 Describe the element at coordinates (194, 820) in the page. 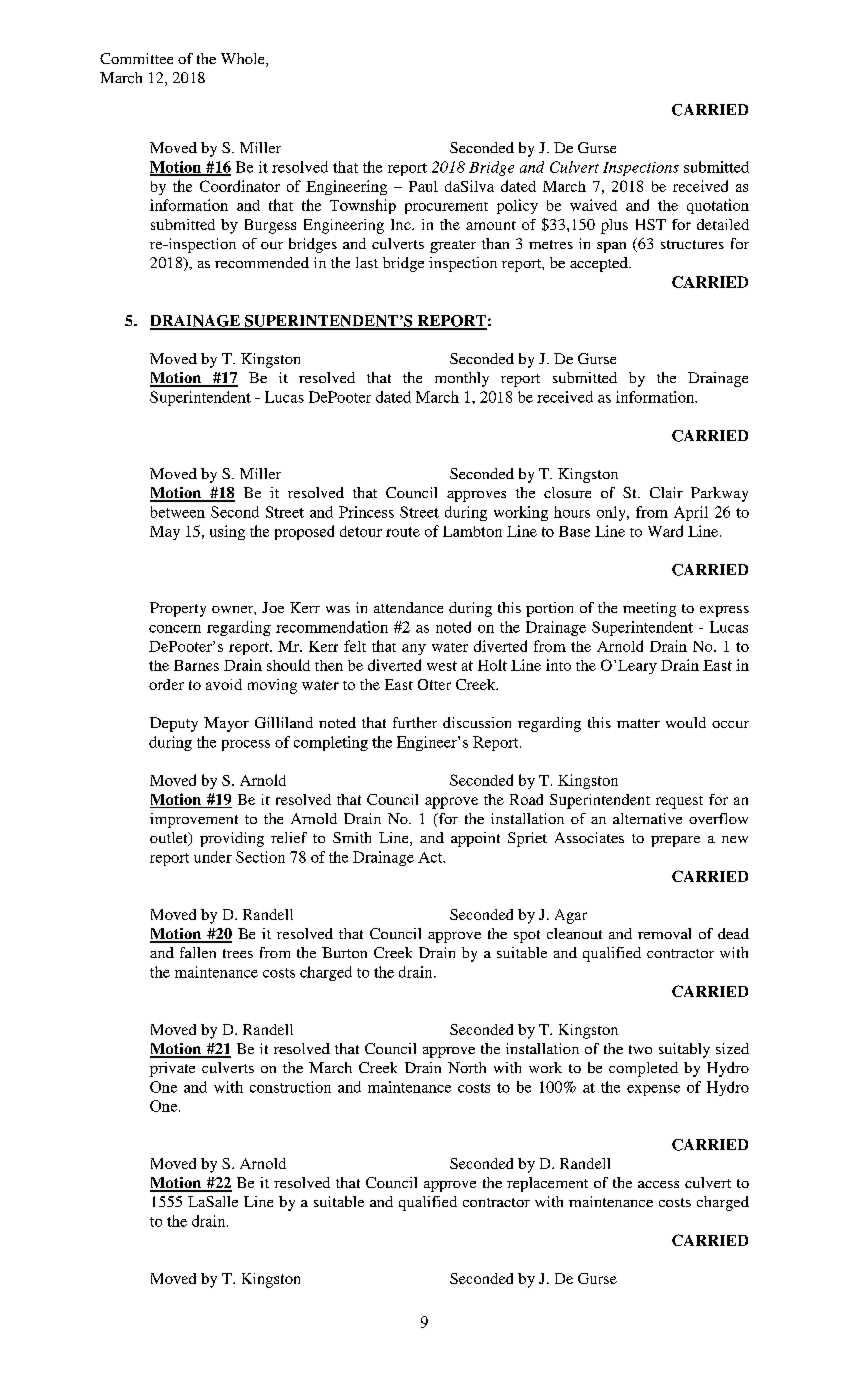

I see `improvement` at that location.
